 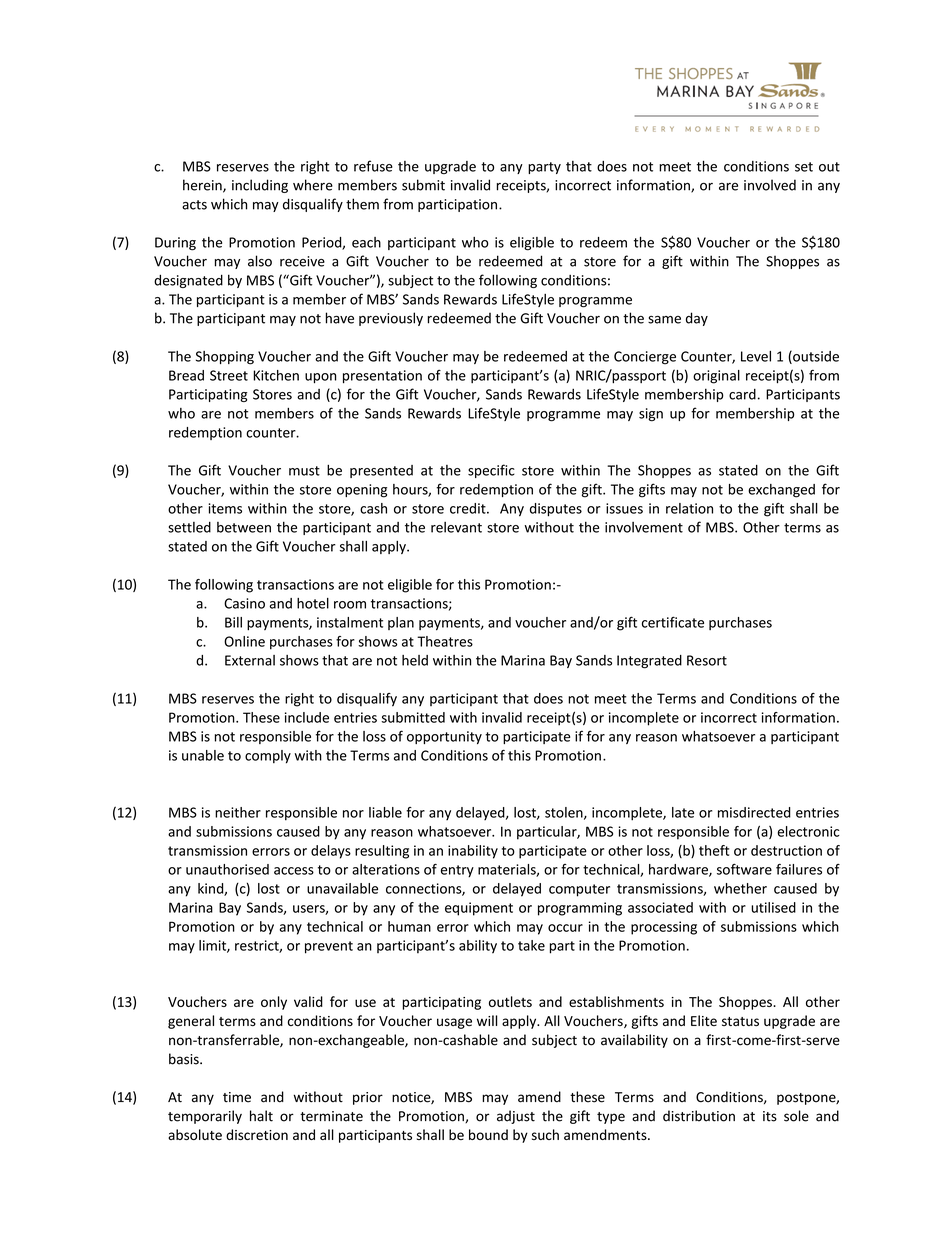 What do you see at coordinates (740, 888) in the page?
I see `whether` at bounding box center [740, 888].
